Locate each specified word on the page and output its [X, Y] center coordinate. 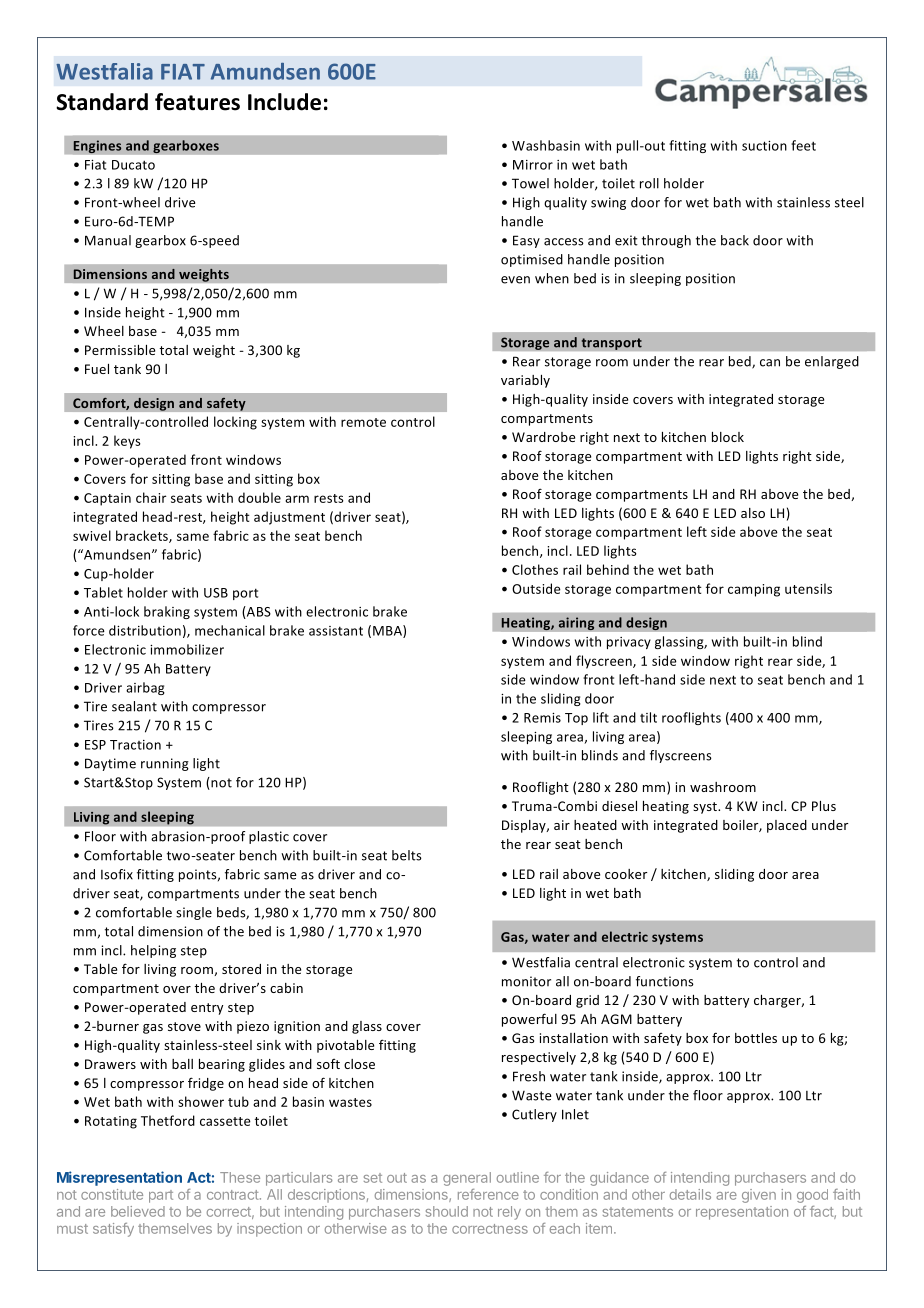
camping [754, 590]
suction [764, 146]
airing [576, 624]
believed [138, 1211]
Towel [530, 183]
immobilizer [187, 649]
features [197, 102]
